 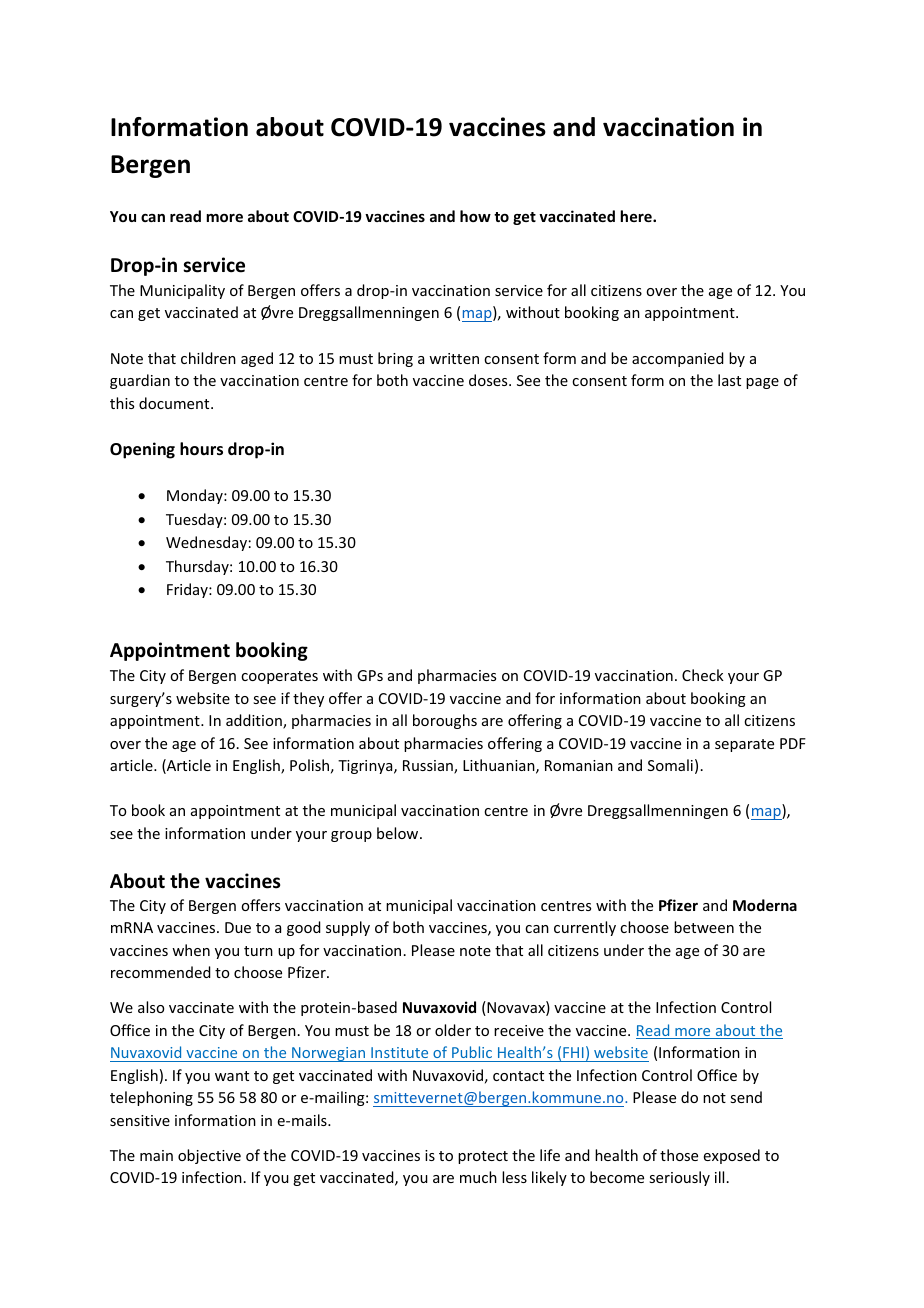 I want to click on here, so click(x=637, y=216).
